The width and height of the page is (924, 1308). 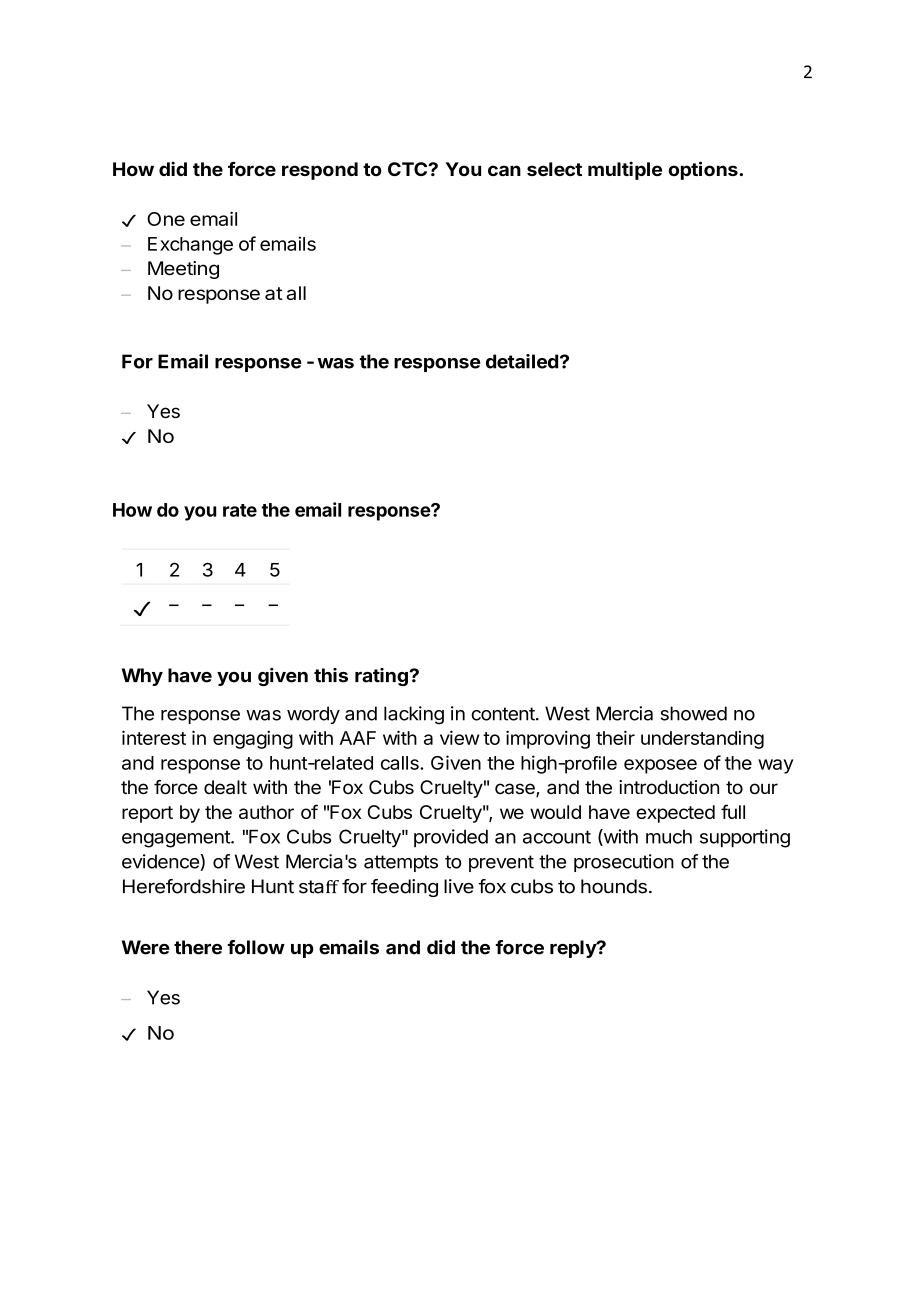 What do you see at coordinates (702, 740) in the page?
I see `understanding` at bounding box center [702, 740].
